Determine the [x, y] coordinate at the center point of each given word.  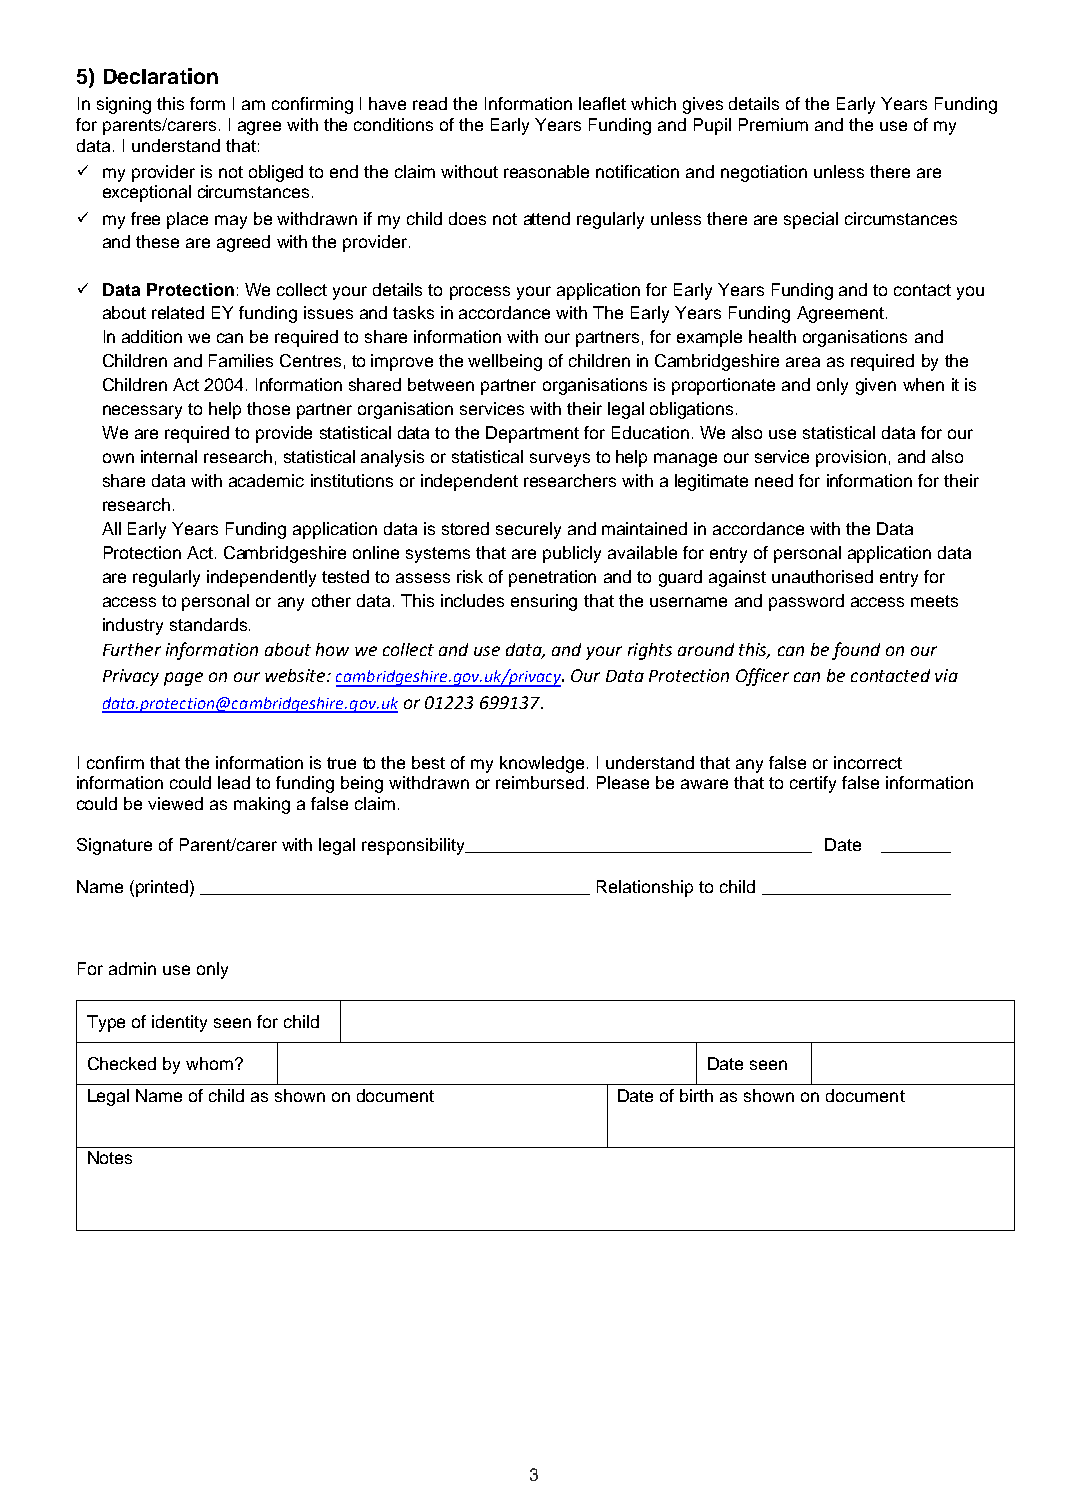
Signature [114, 846]
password [806, 602]
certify [813, 784]
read [430, 103]
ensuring [544, 602]
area [803, 362]
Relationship [645, 888]
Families [241, 360]
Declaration [161, 76]
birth [696, 1095]
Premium [773, 124]
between [441, 384]
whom [209, 1063]
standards [208, 624]
